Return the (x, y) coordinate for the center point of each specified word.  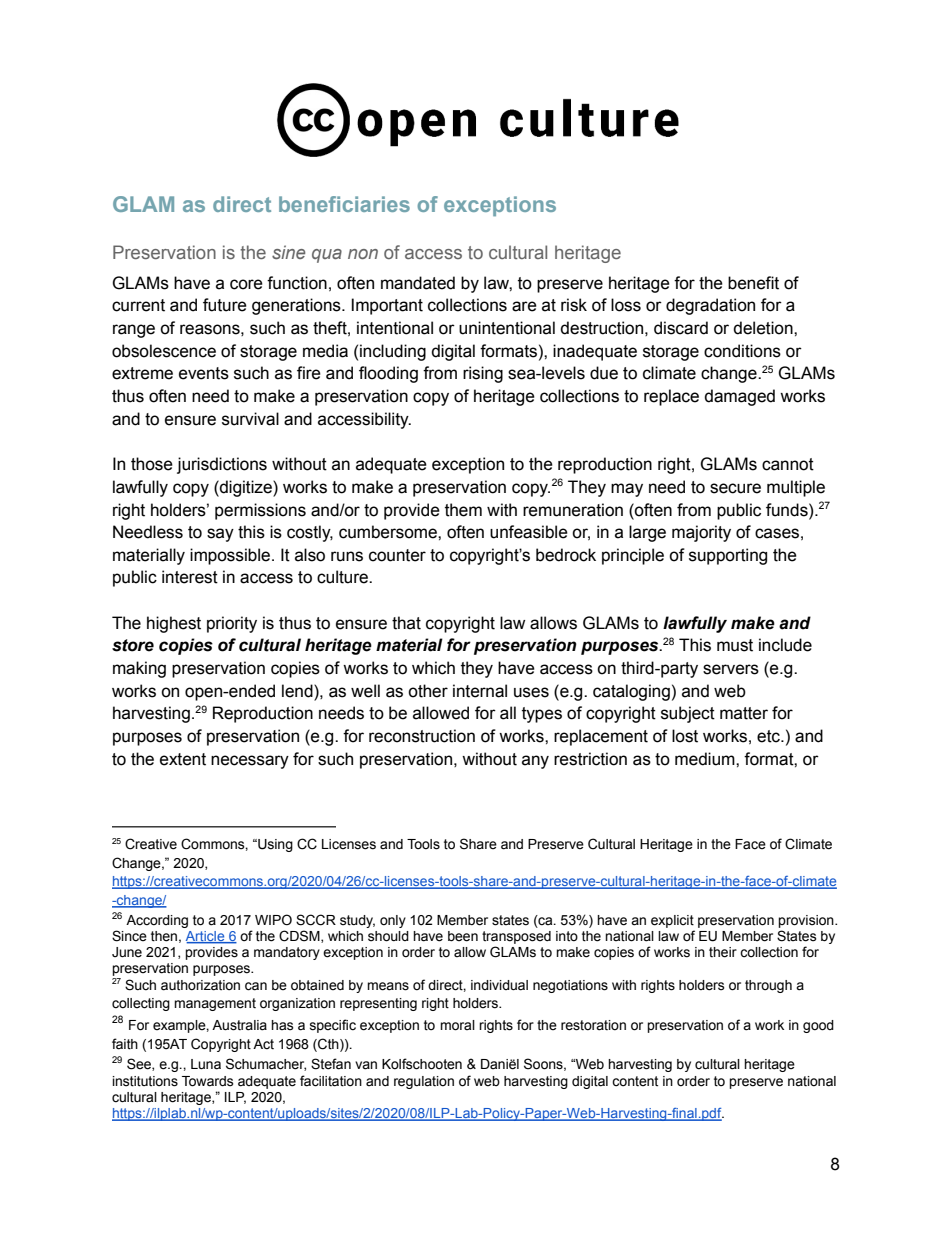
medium (706, 759)
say (220, 535)
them (463, 510)
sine (288, 252)
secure (735, 488)
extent (183, 759)
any (535, 762)
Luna (206, 1064)
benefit (753, 283)
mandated (418, 283)
